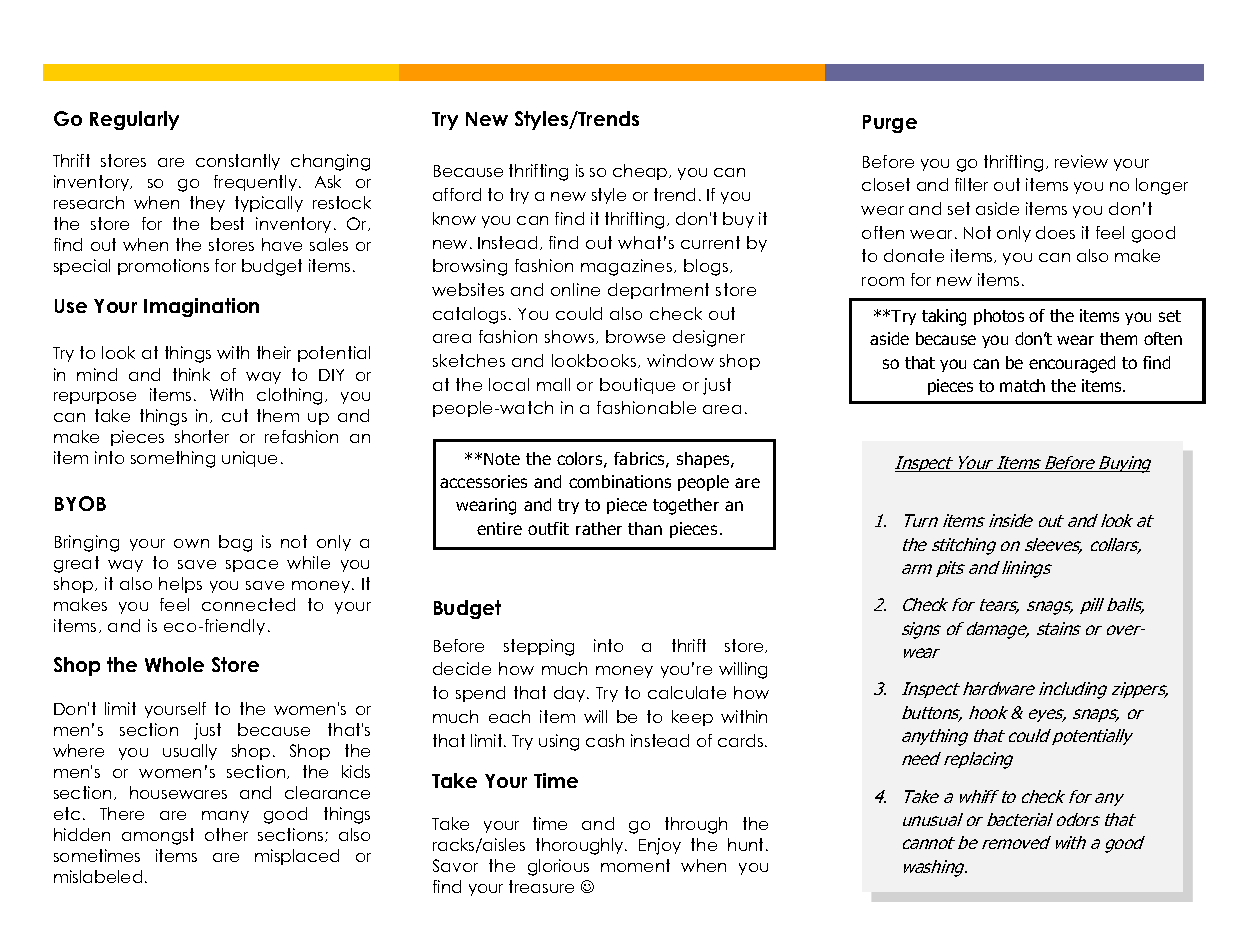 This screenshot has width=1233, height=952. I want to click on other, so click(226, 834).
